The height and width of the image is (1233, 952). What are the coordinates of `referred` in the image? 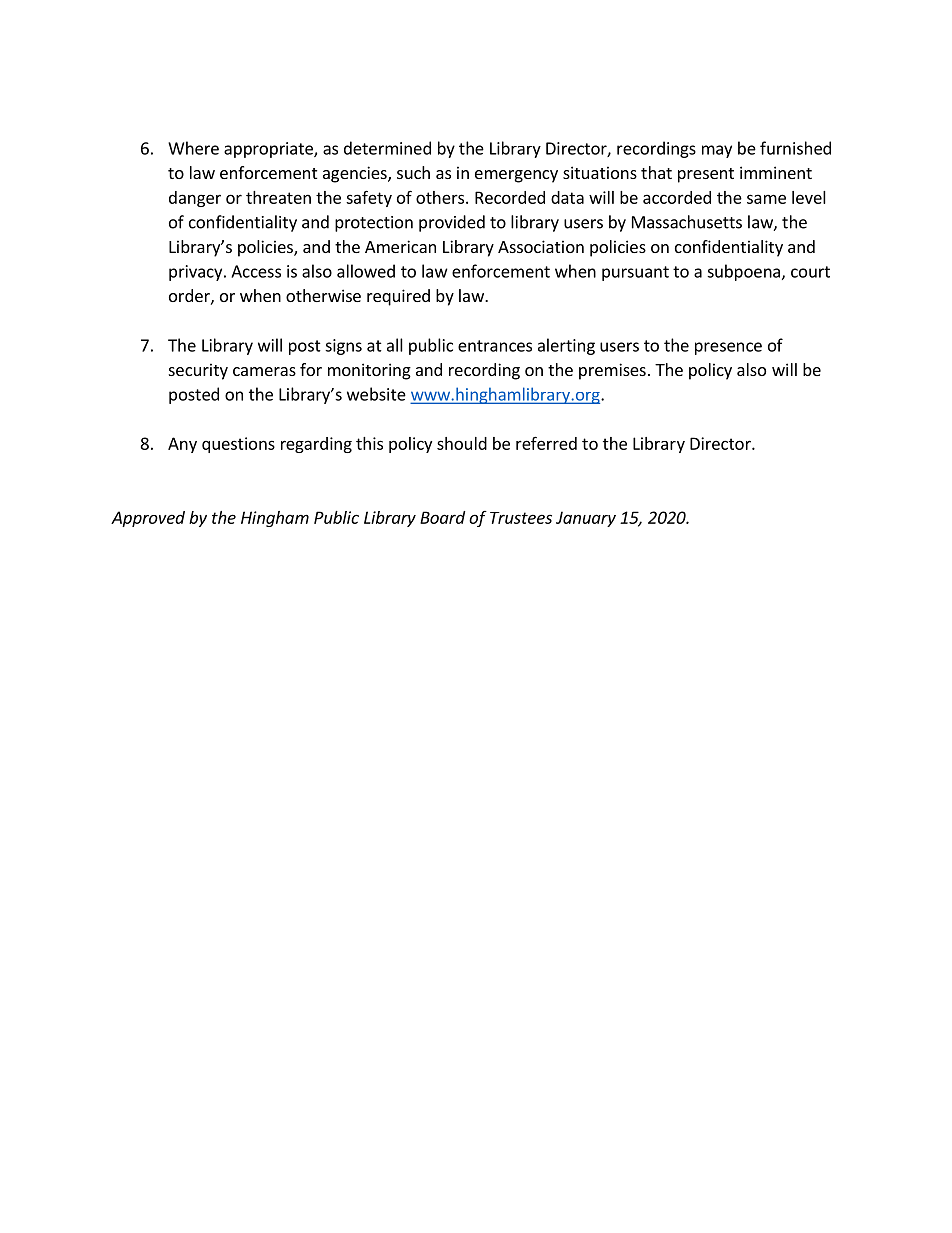 It's located at (546, 443).
